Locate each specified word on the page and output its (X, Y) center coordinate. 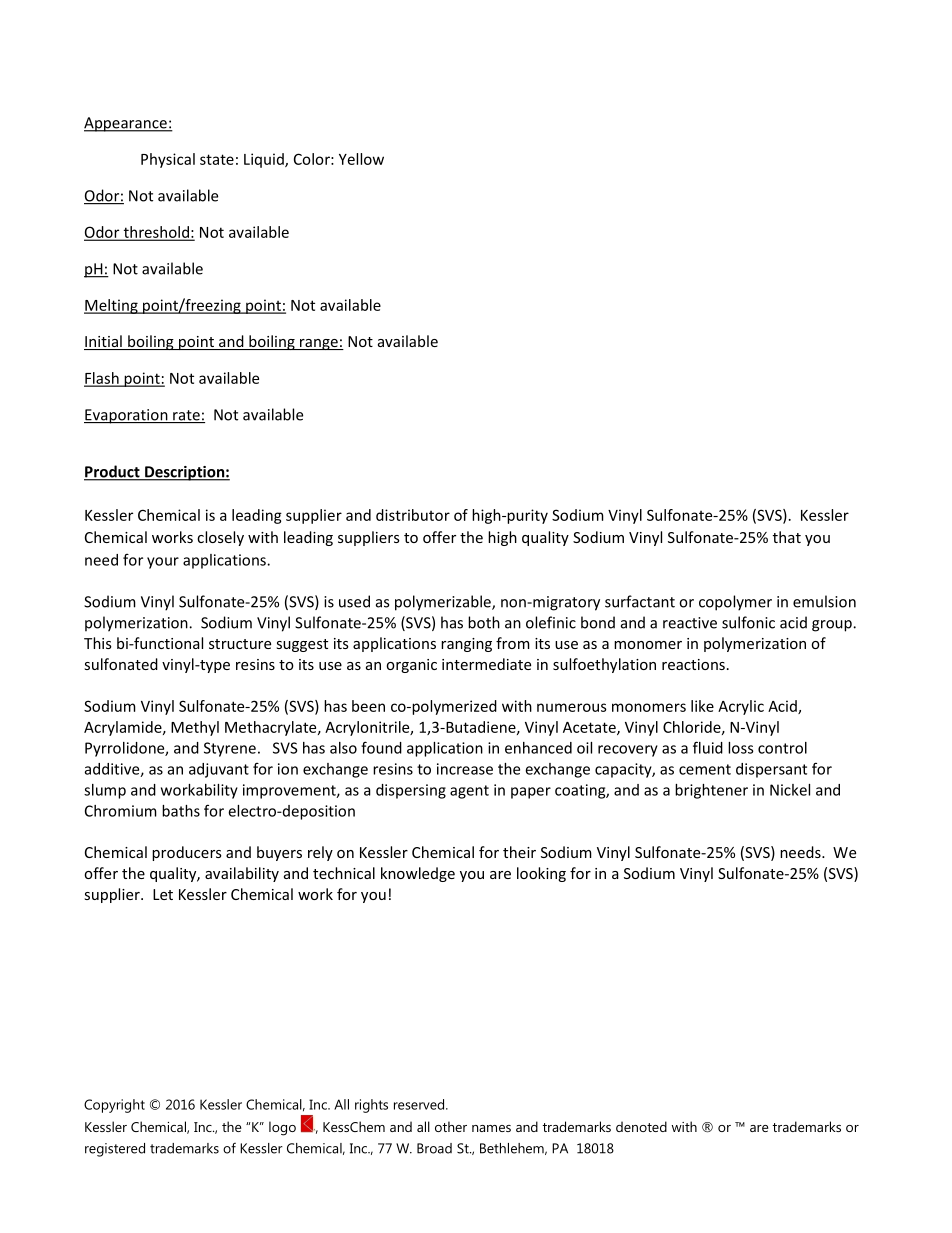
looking (541, 874)
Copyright (114, 1106)
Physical (168, 160)
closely (220, 538)
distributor (413, 515)
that (787, 537)
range (319, 344)
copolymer (735, 603)
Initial (104, 342)
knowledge (418, 874)
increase (465, 769)
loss (741, 748)
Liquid (265, 160)
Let (163, 894)
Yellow (361, 159)
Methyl (195, 728)
